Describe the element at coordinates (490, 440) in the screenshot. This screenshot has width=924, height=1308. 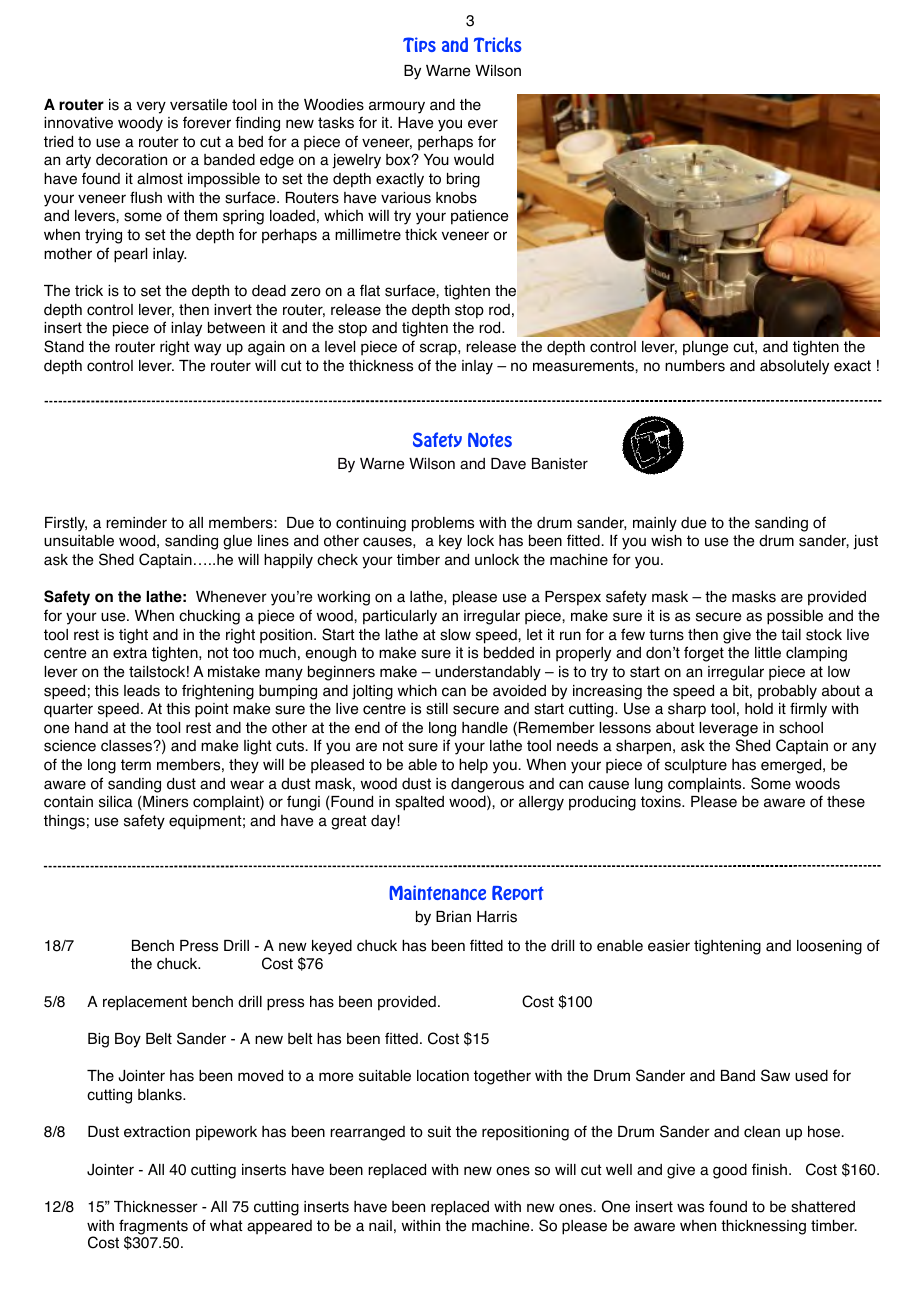
I see `Notes` at that location.
